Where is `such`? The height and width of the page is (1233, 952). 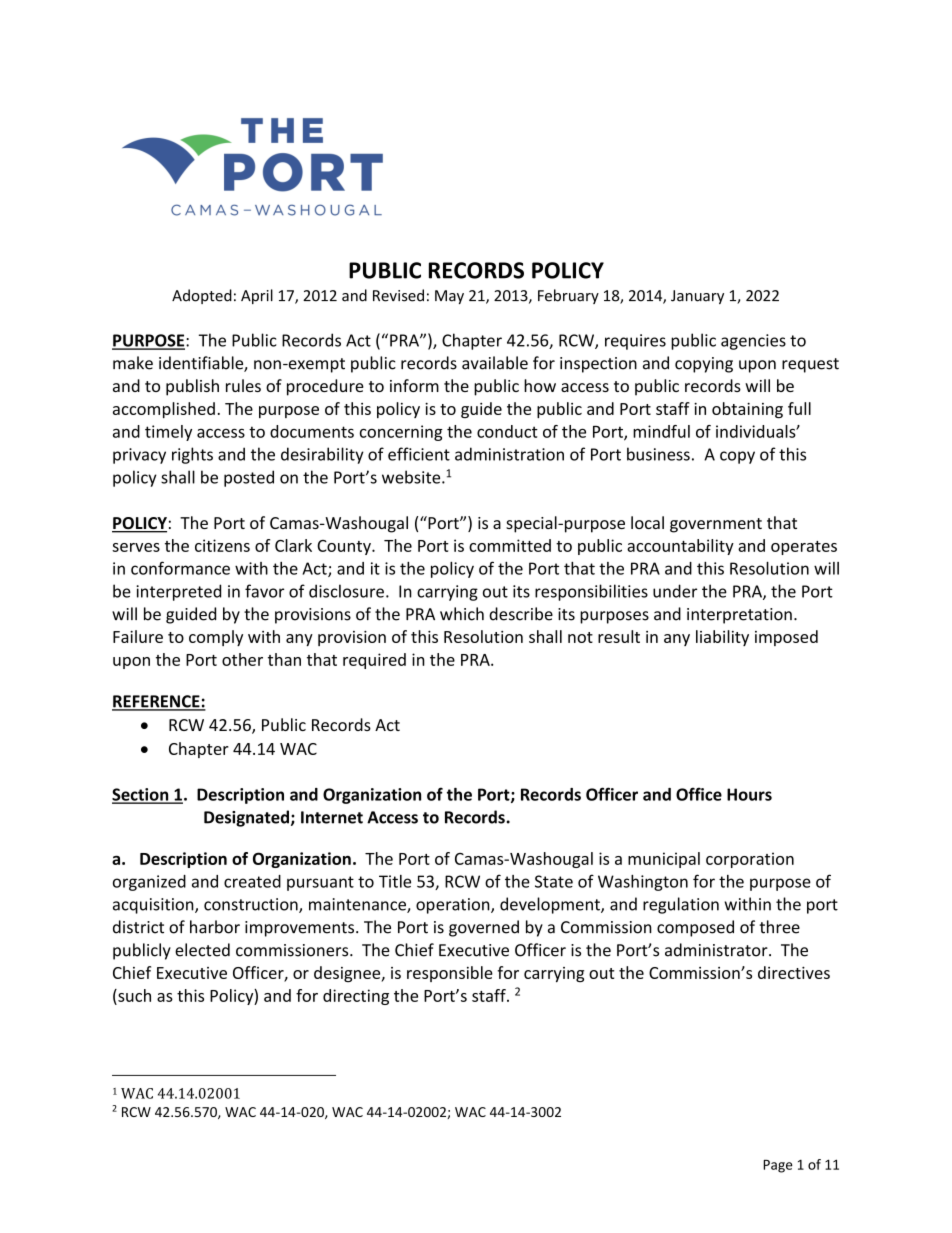
such is located at coordinates (133, 995).
